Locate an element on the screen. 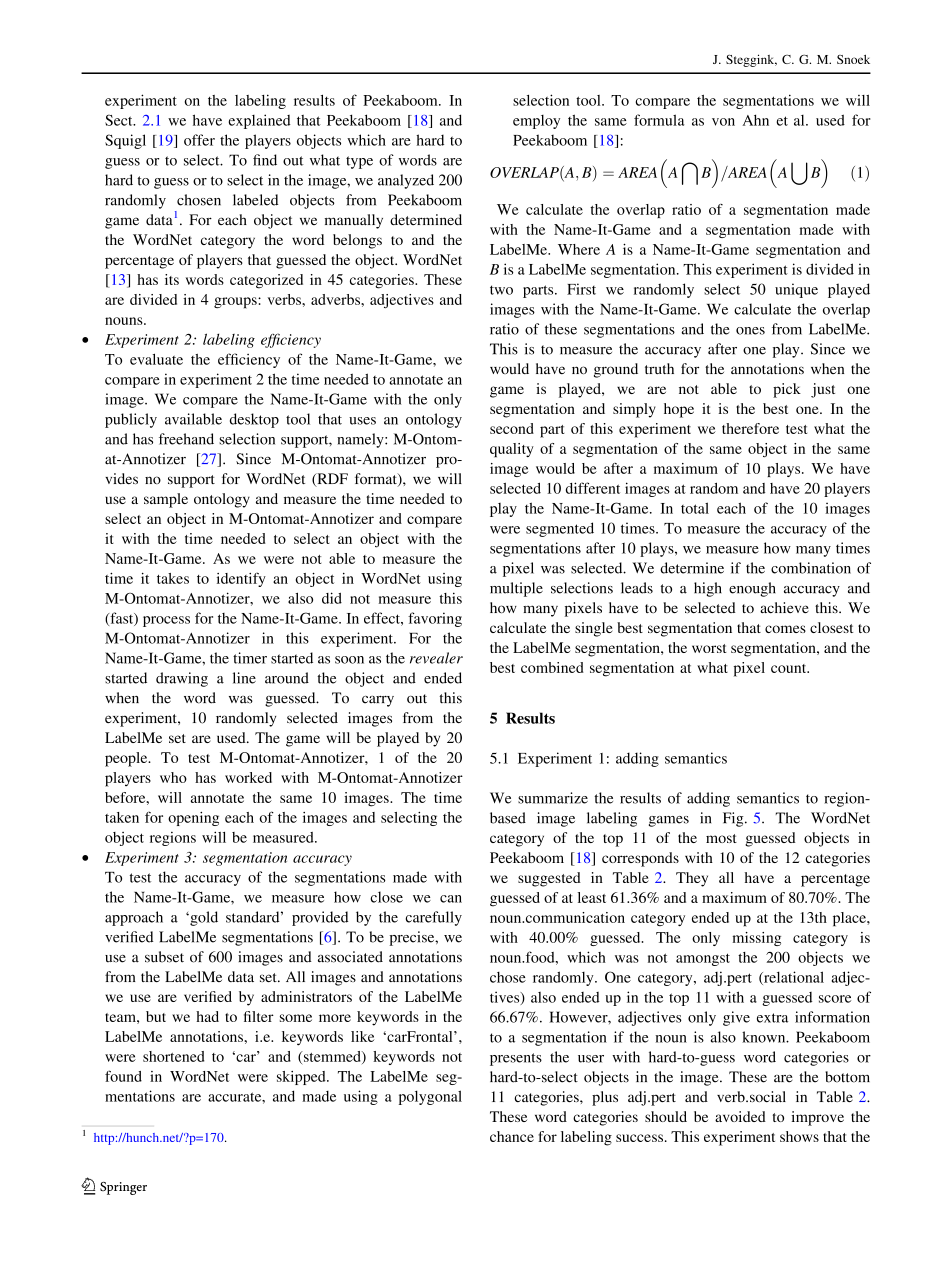 This screenshot has height=1265, width=952. employ is located at coordinates (536, 122).
